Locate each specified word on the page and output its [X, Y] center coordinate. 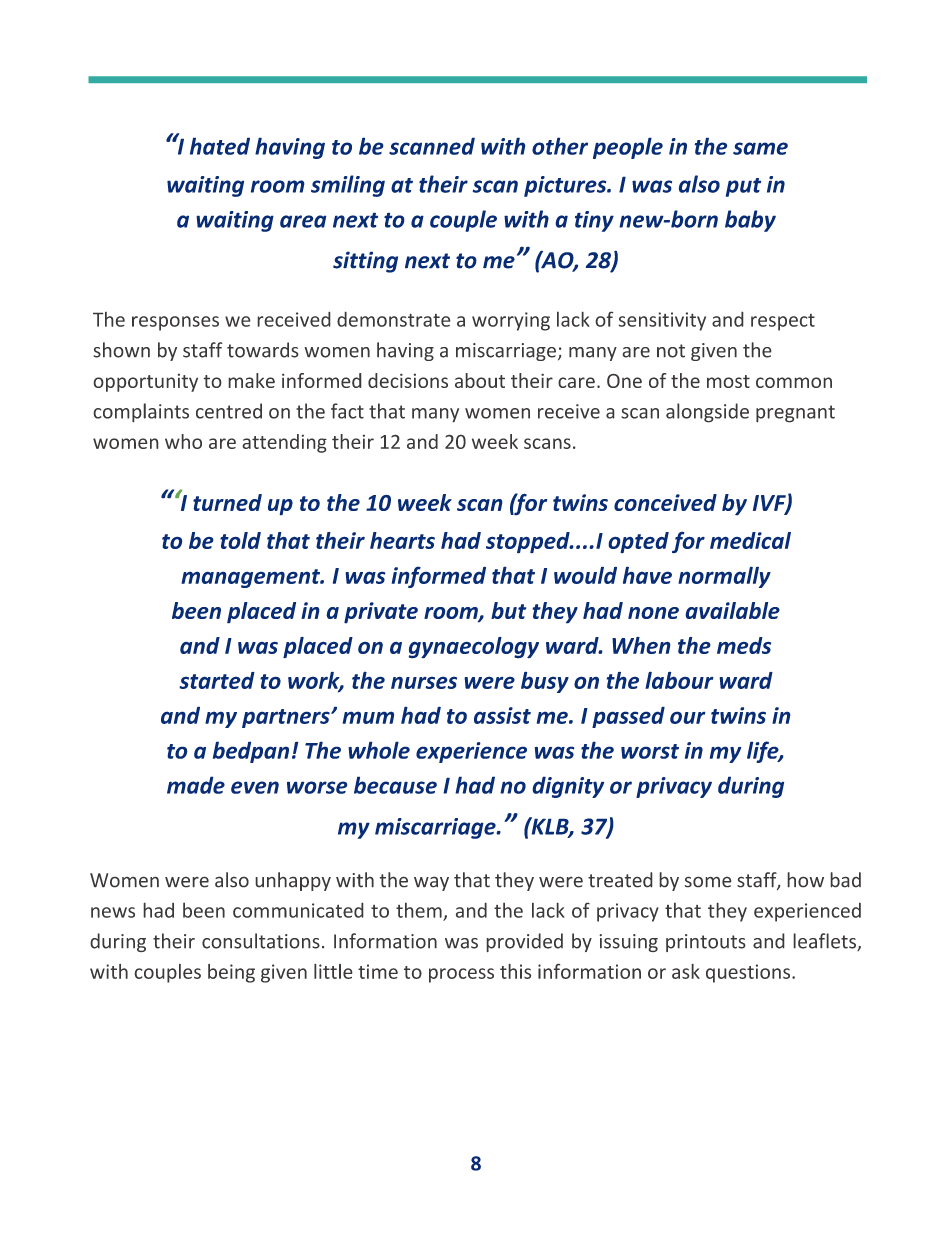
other [560, 146]
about [480, 380]
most [728, 381]
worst [650, 751]
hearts [402, 540]
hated [220, 146]
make [251, 380]
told [240, 540]
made [196, 785]
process [461, 975]
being [231, 973]
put [744, 187]
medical [750, 540]
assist [502, 715]
